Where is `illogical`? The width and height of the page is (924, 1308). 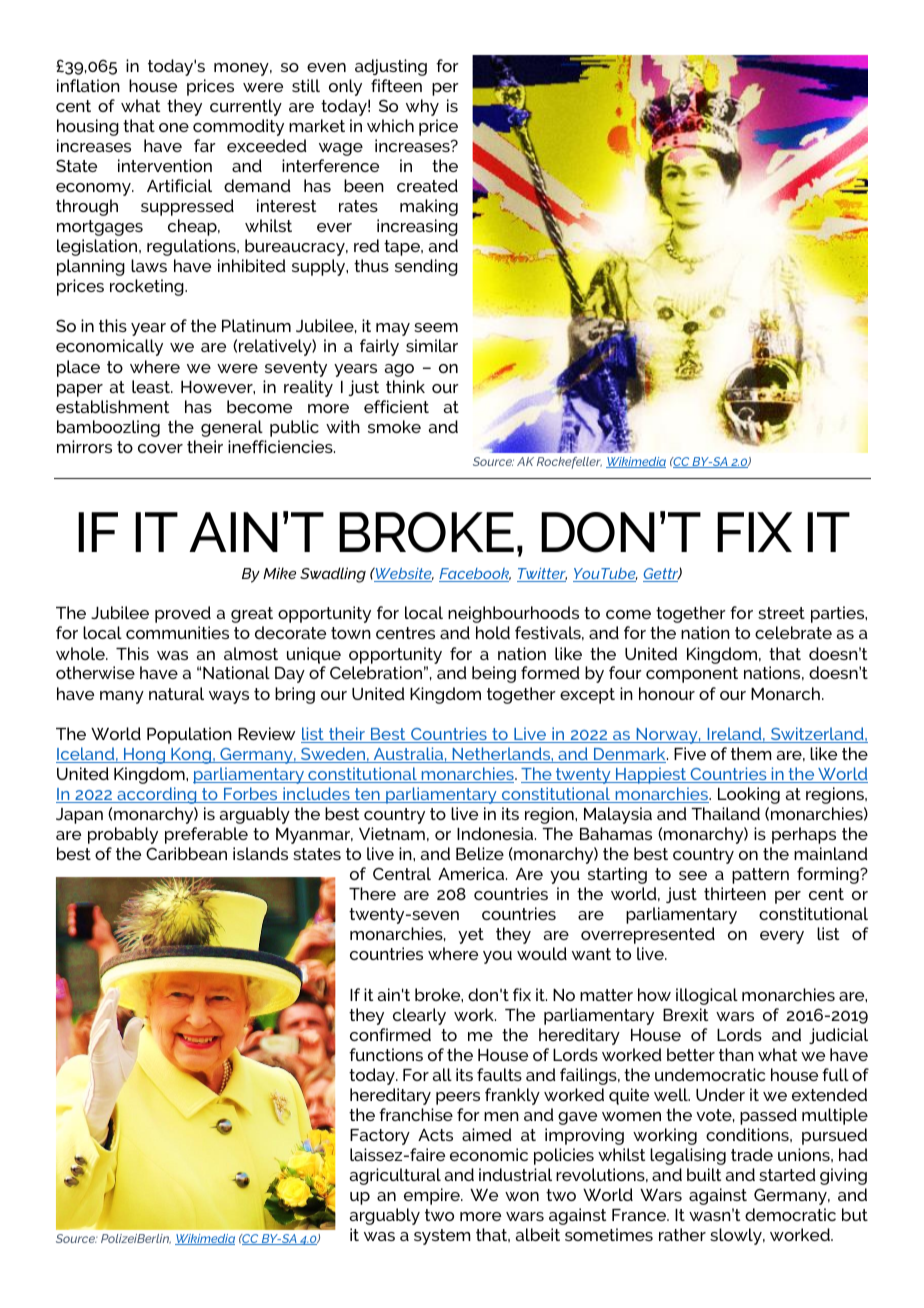 illogical is located at coordinates (707, 996).
